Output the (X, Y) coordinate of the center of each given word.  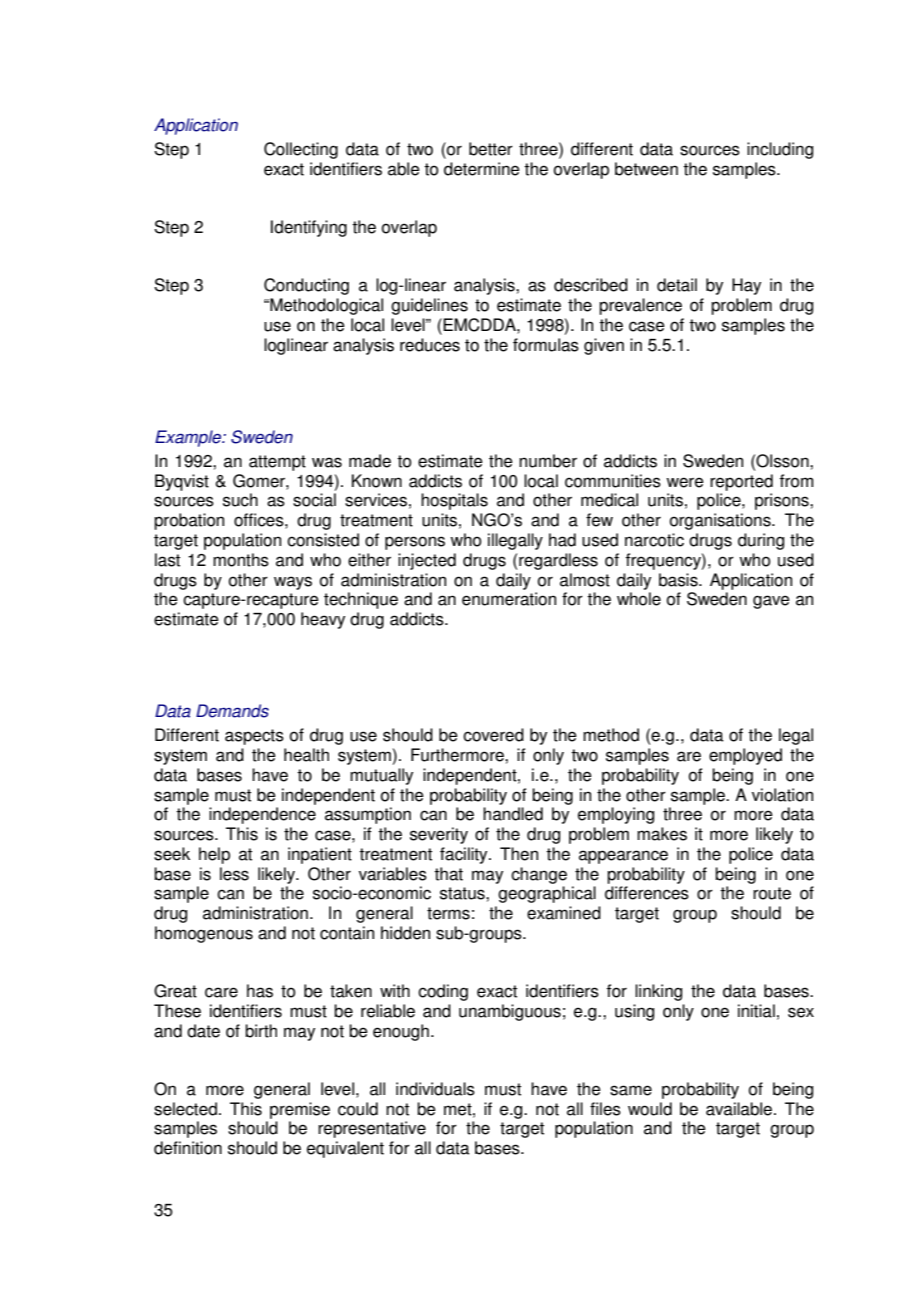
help (214, 855)
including (780, 150)
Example (189, 438)
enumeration (509, 599)
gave (771, 602)
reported (741, 482)
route (772, 893)
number (548, 461)
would (650, 1109)
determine (482, 169)
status (463, 893)
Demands (232, 711)
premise (300, 1110)
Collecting (301, 150)
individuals (435, 1089)
